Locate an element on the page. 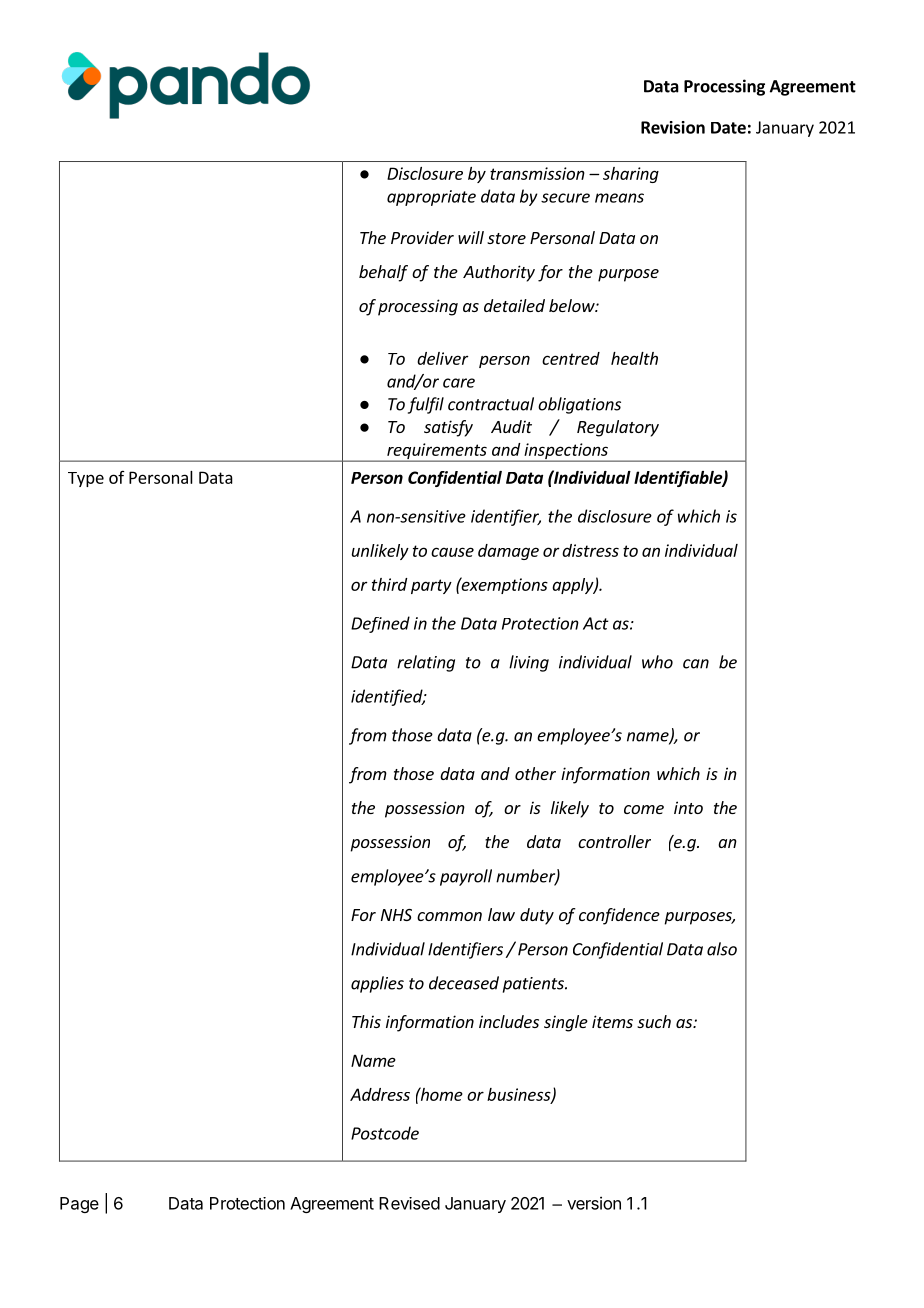  who is located at coordinates (657, 662).
